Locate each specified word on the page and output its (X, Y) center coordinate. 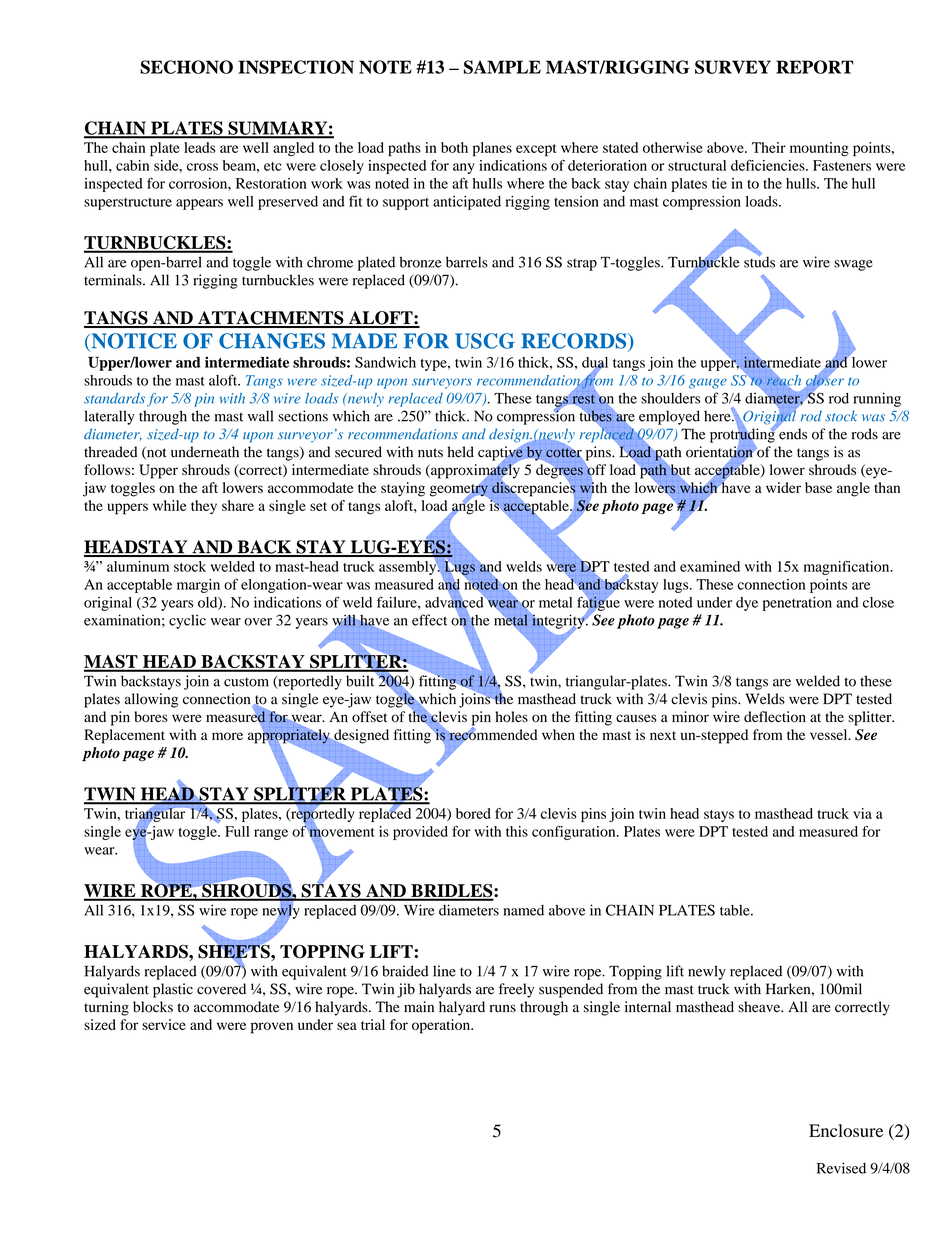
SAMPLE (502, 67)
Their (769, 147)
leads (199, 147)
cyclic (187, 621)
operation (442, 1026)
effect (429, 620)
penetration (797, 604)
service (164, 1024)
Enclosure (846, 1130)
